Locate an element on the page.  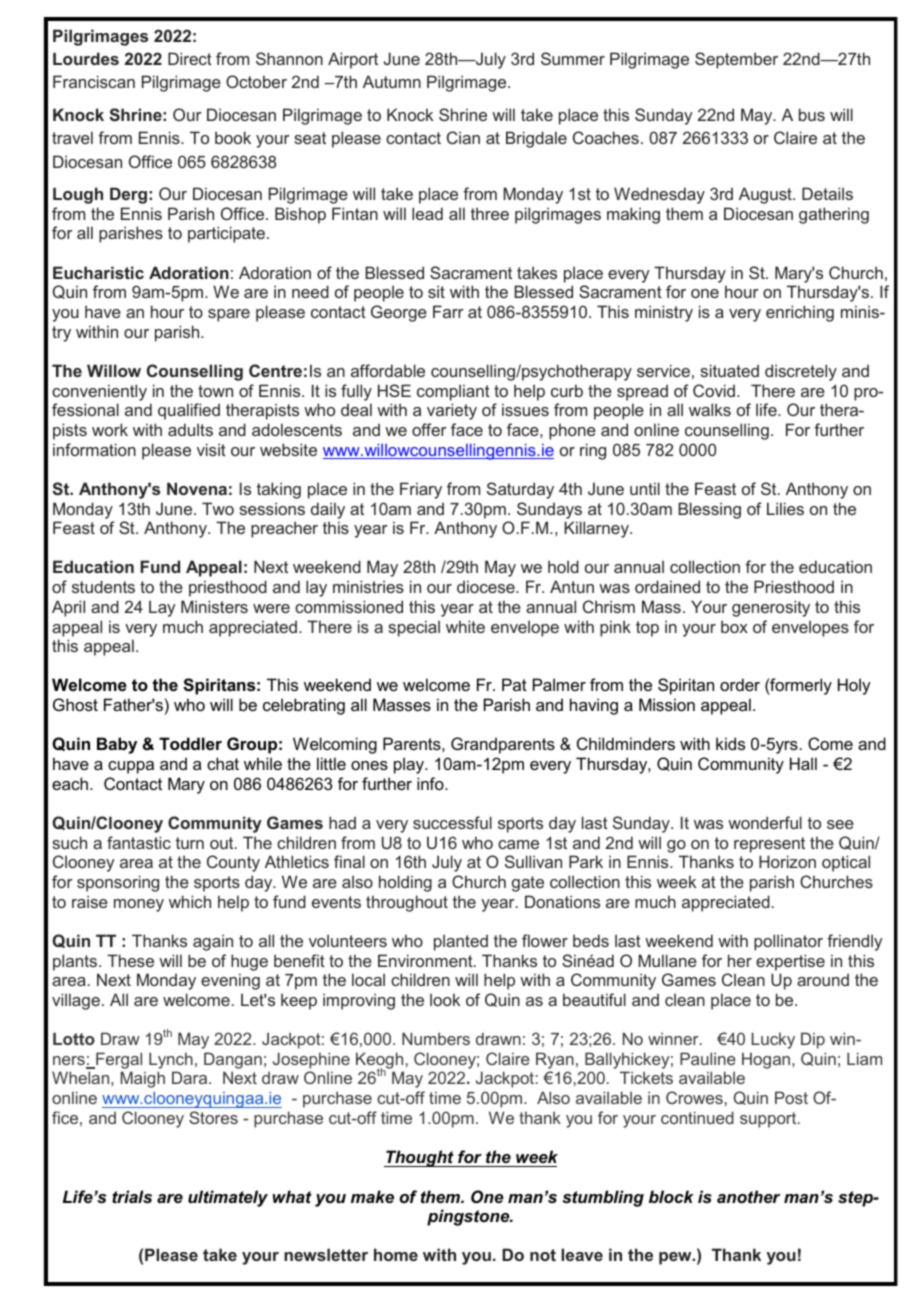
Direct is located at coordinates (190, 58).
